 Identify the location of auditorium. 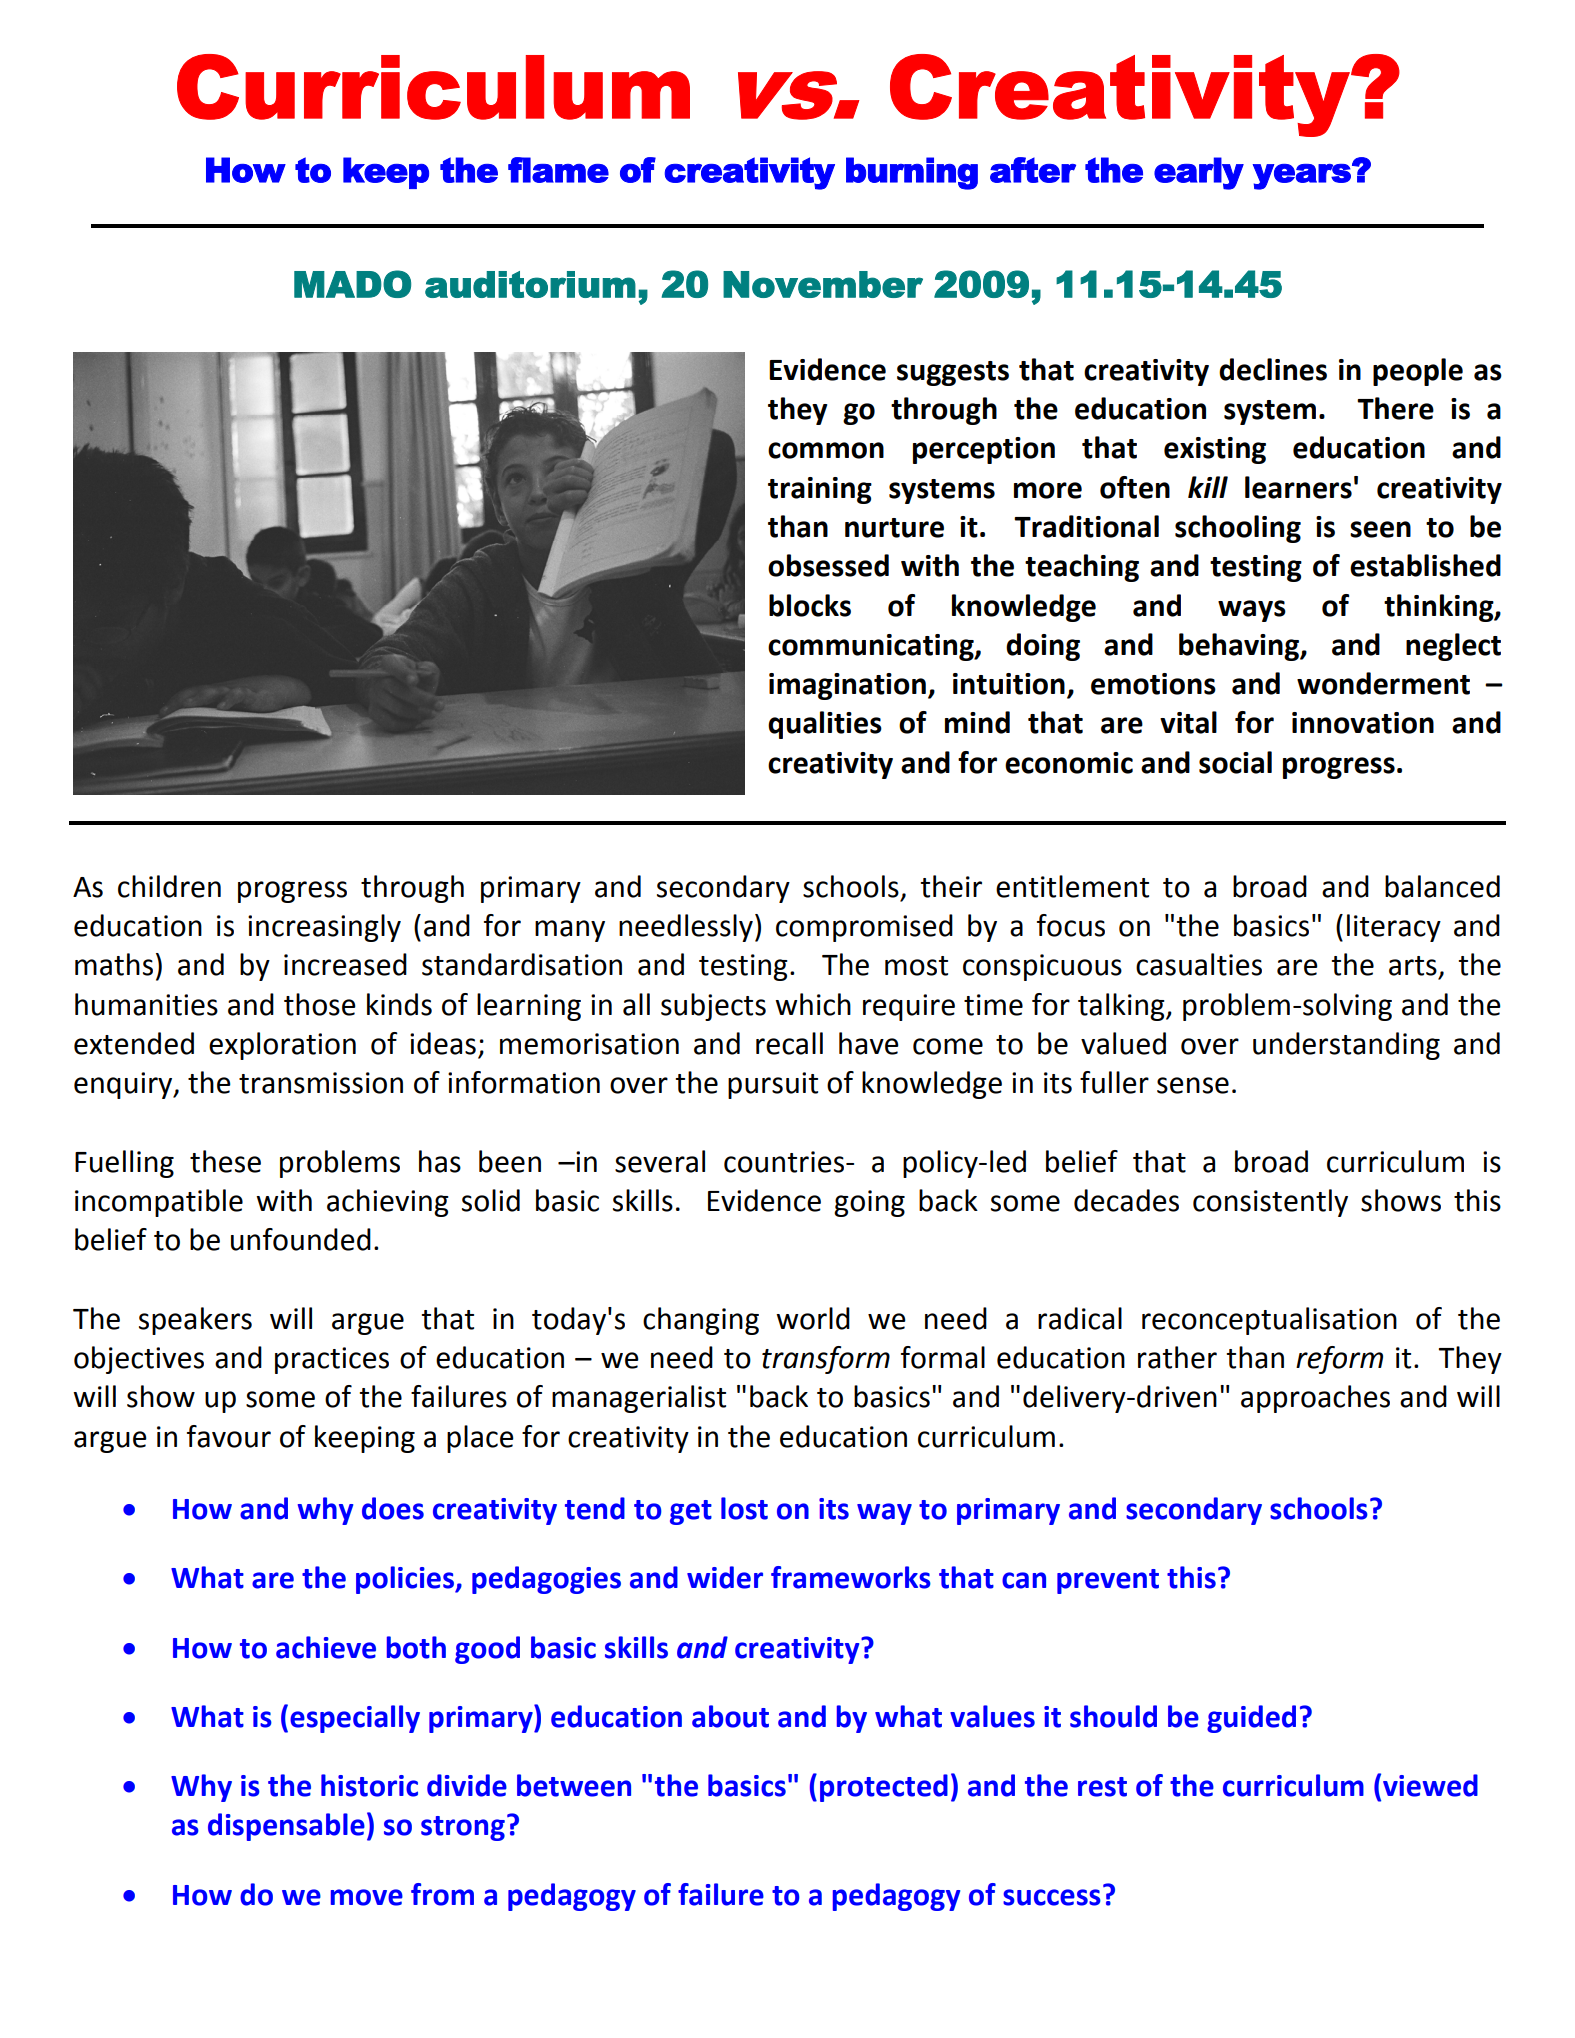
(530, 284).
